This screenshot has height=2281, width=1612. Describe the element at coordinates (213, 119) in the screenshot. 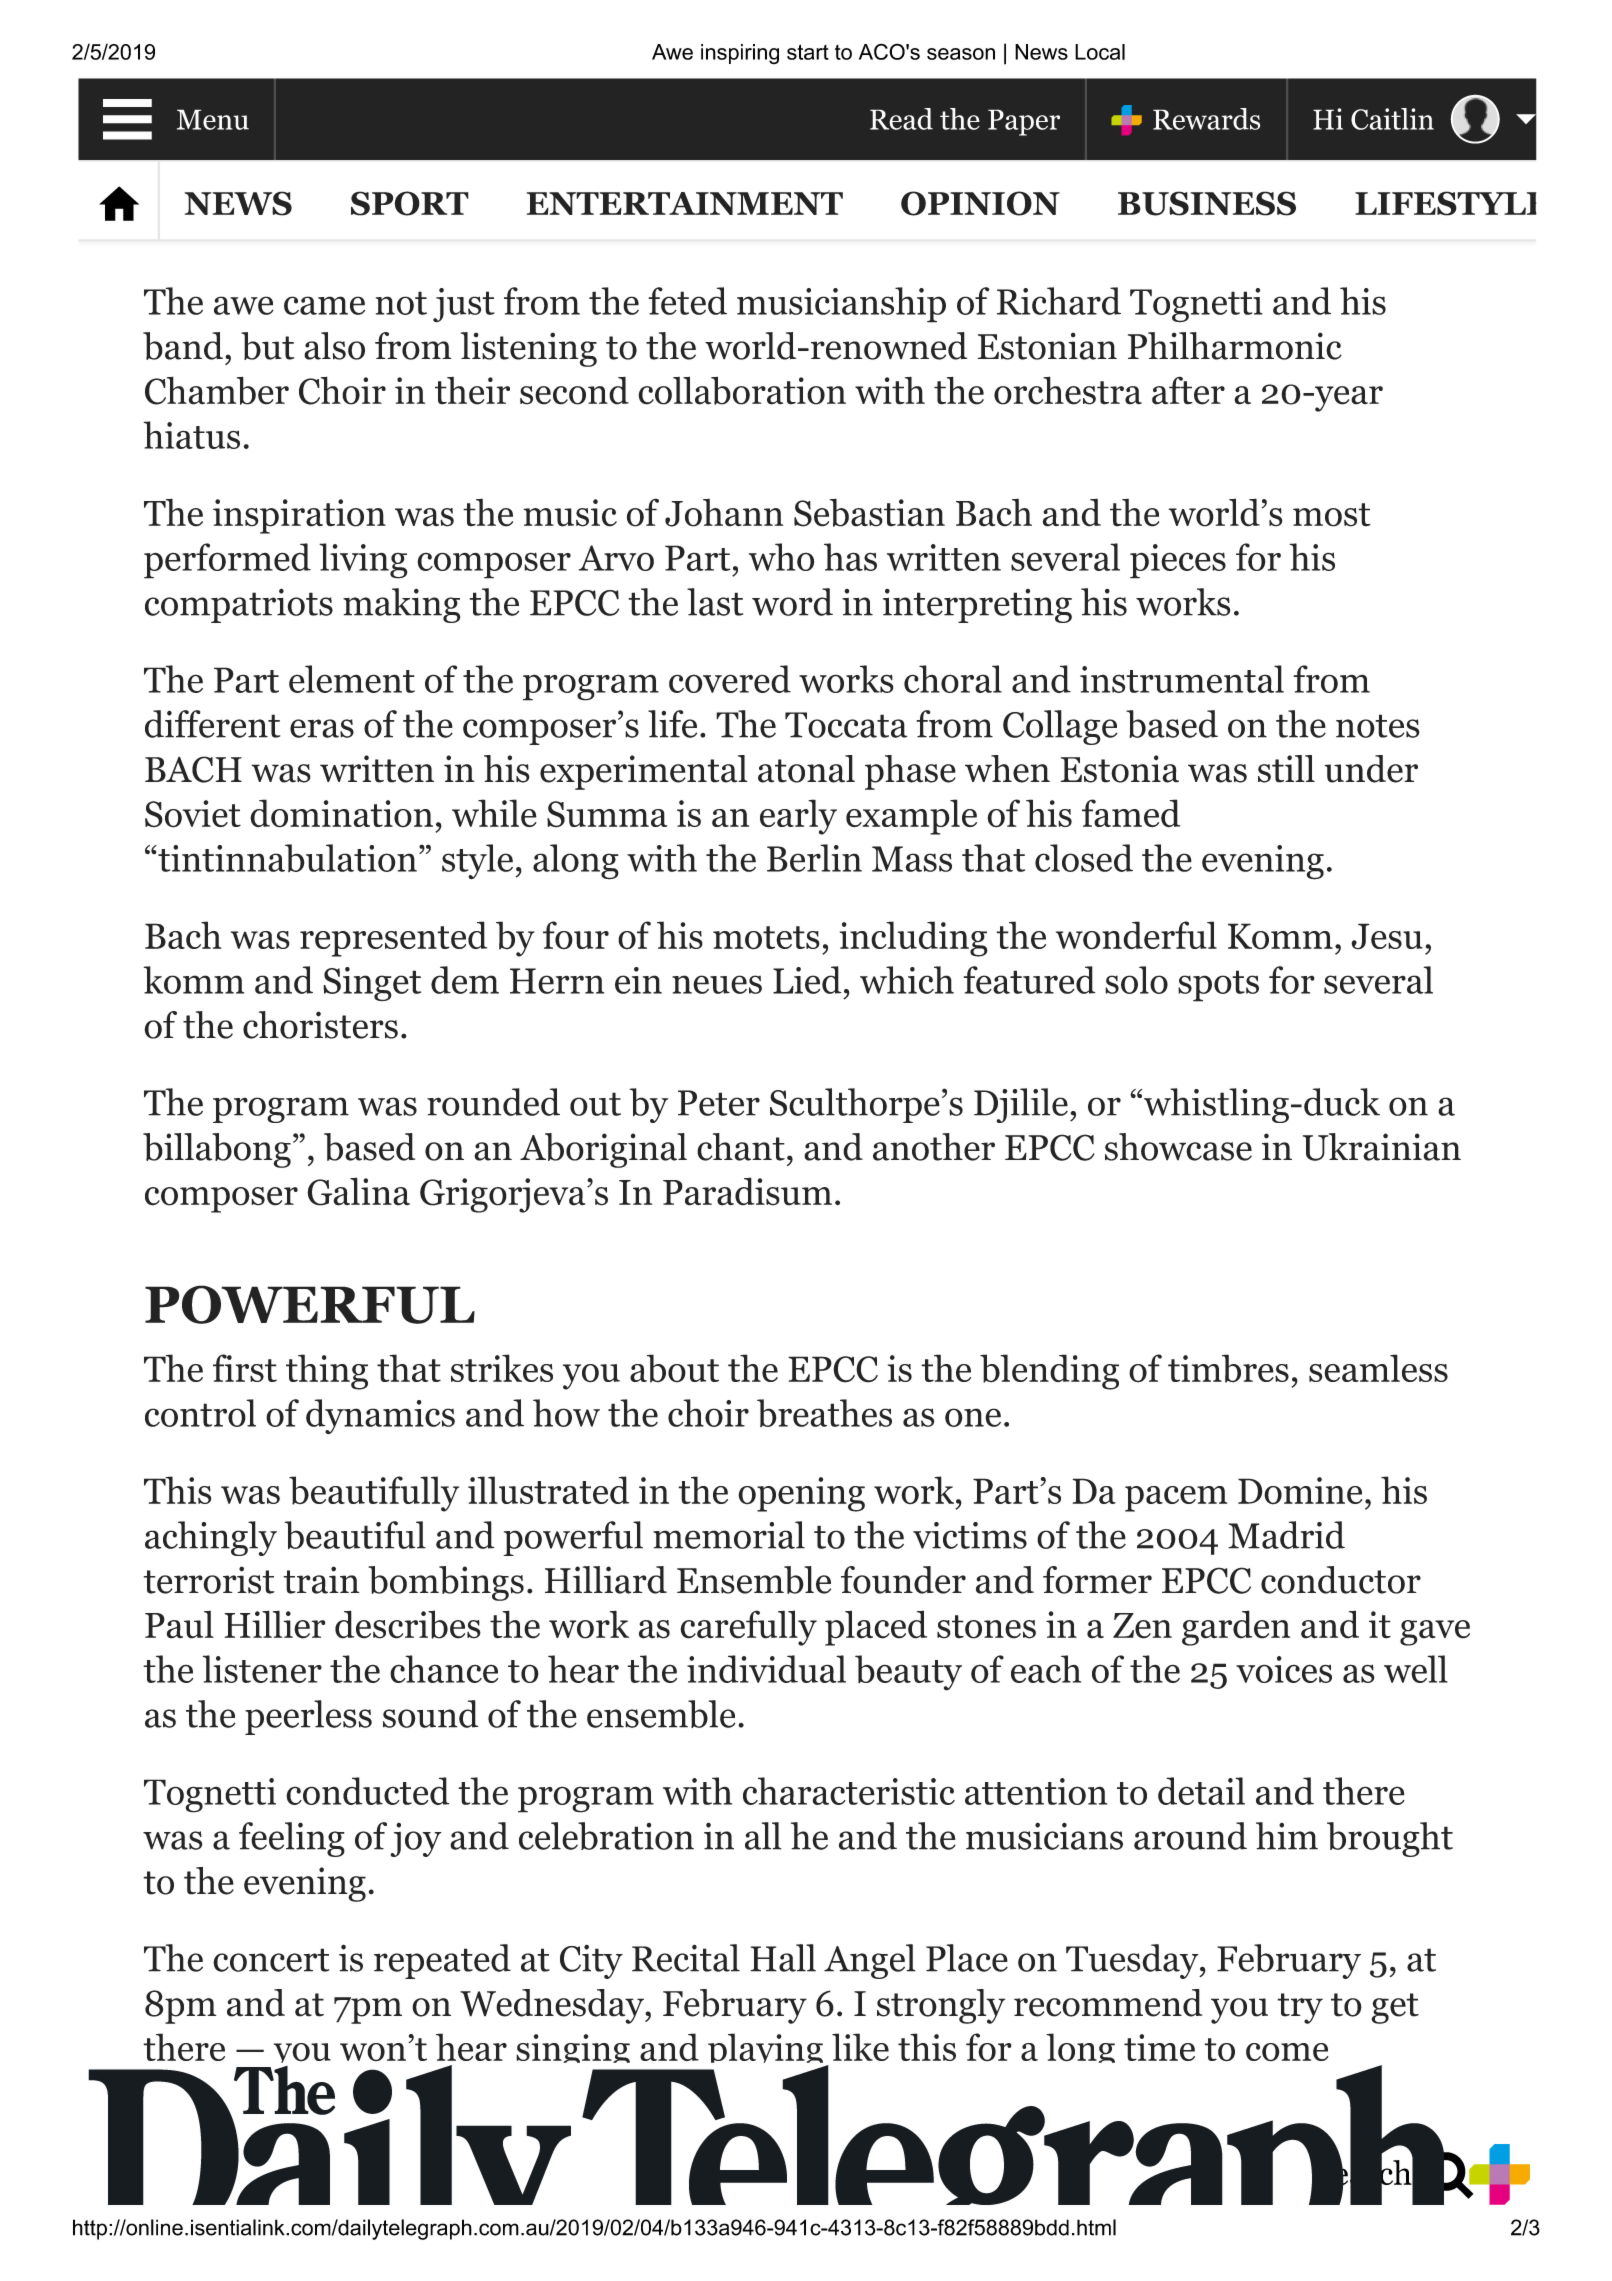

I see `Menu` at that location.
